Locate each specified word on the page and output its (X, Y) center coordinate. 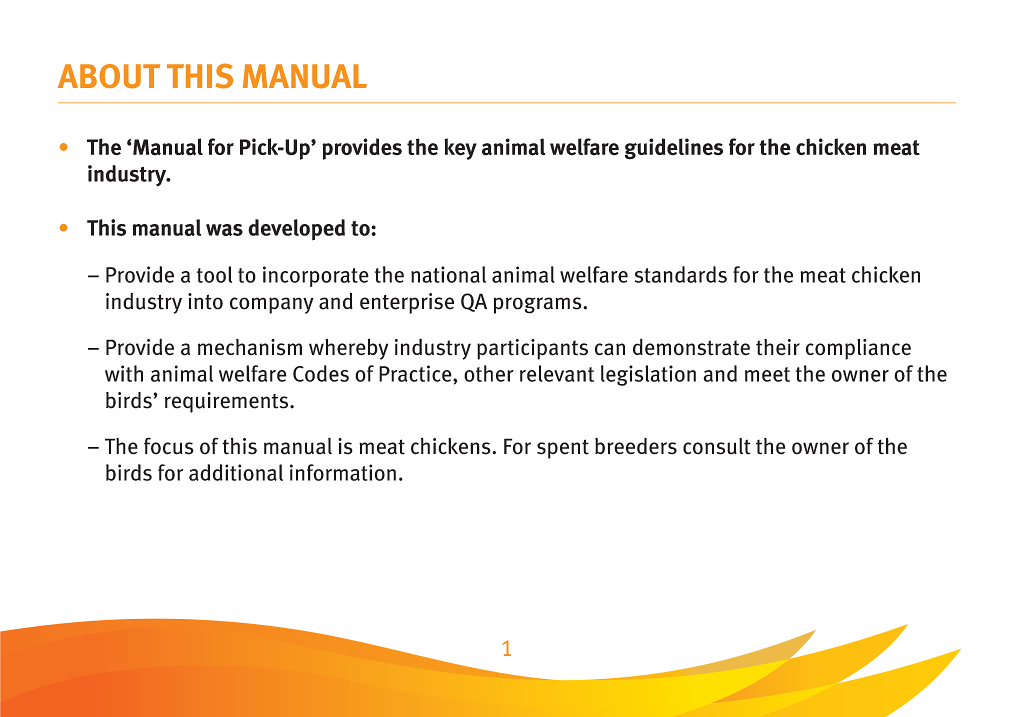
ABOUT (109, 76)
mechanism (250, 347)
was (224, 230)
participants (532, 349)
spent (563, 449)
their (778, 347)
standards (681, 274)
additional (236, 472)
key (460, 149)
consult (717, 446)
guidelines (674, 149)
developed (296, 230)
